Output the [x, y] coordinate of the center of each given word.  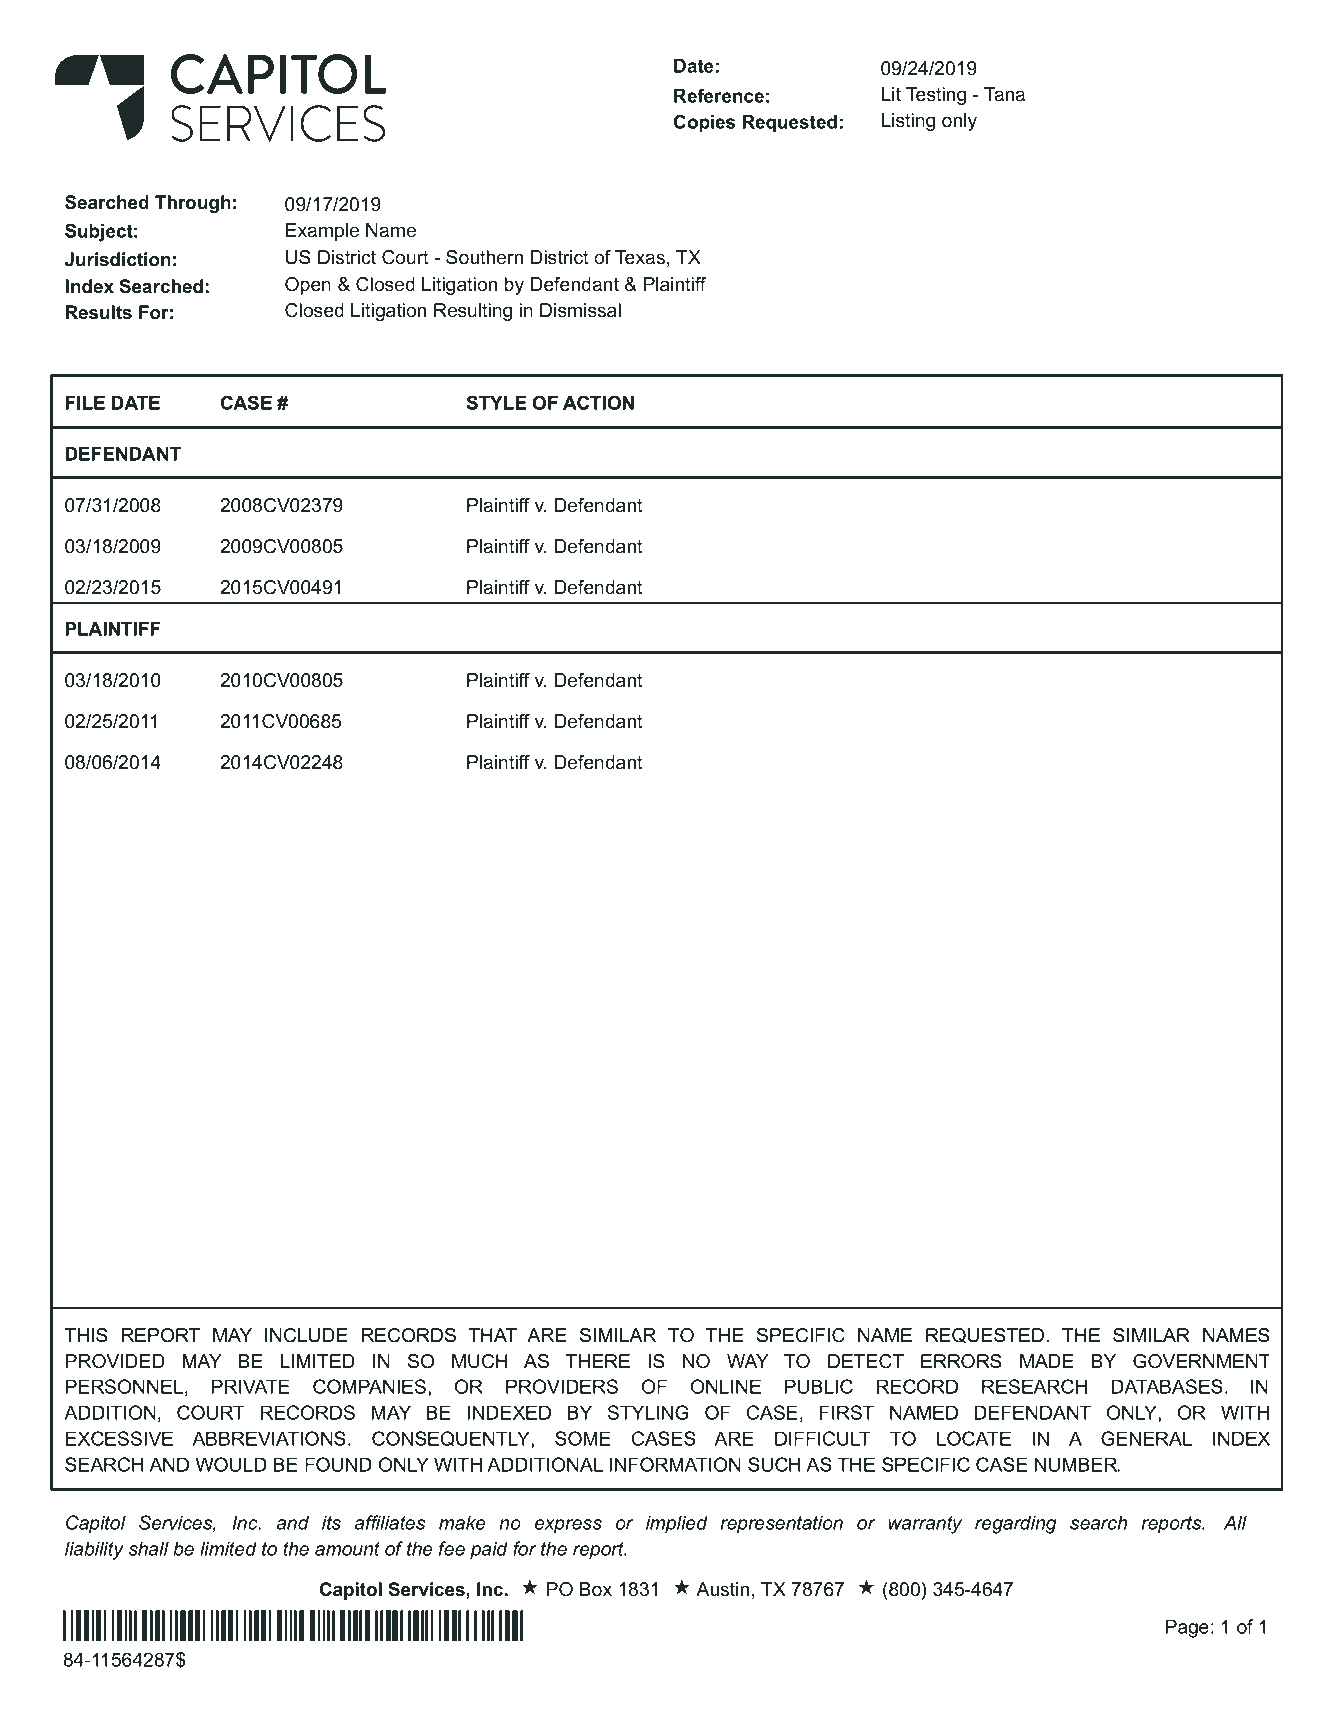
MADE [1047, 1361]
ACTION [598, 402]
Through [193, 204]
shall [149, 1548]
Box [596, 1589]
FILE [85, 403]
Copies [704, 123]
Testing [936, 96]
